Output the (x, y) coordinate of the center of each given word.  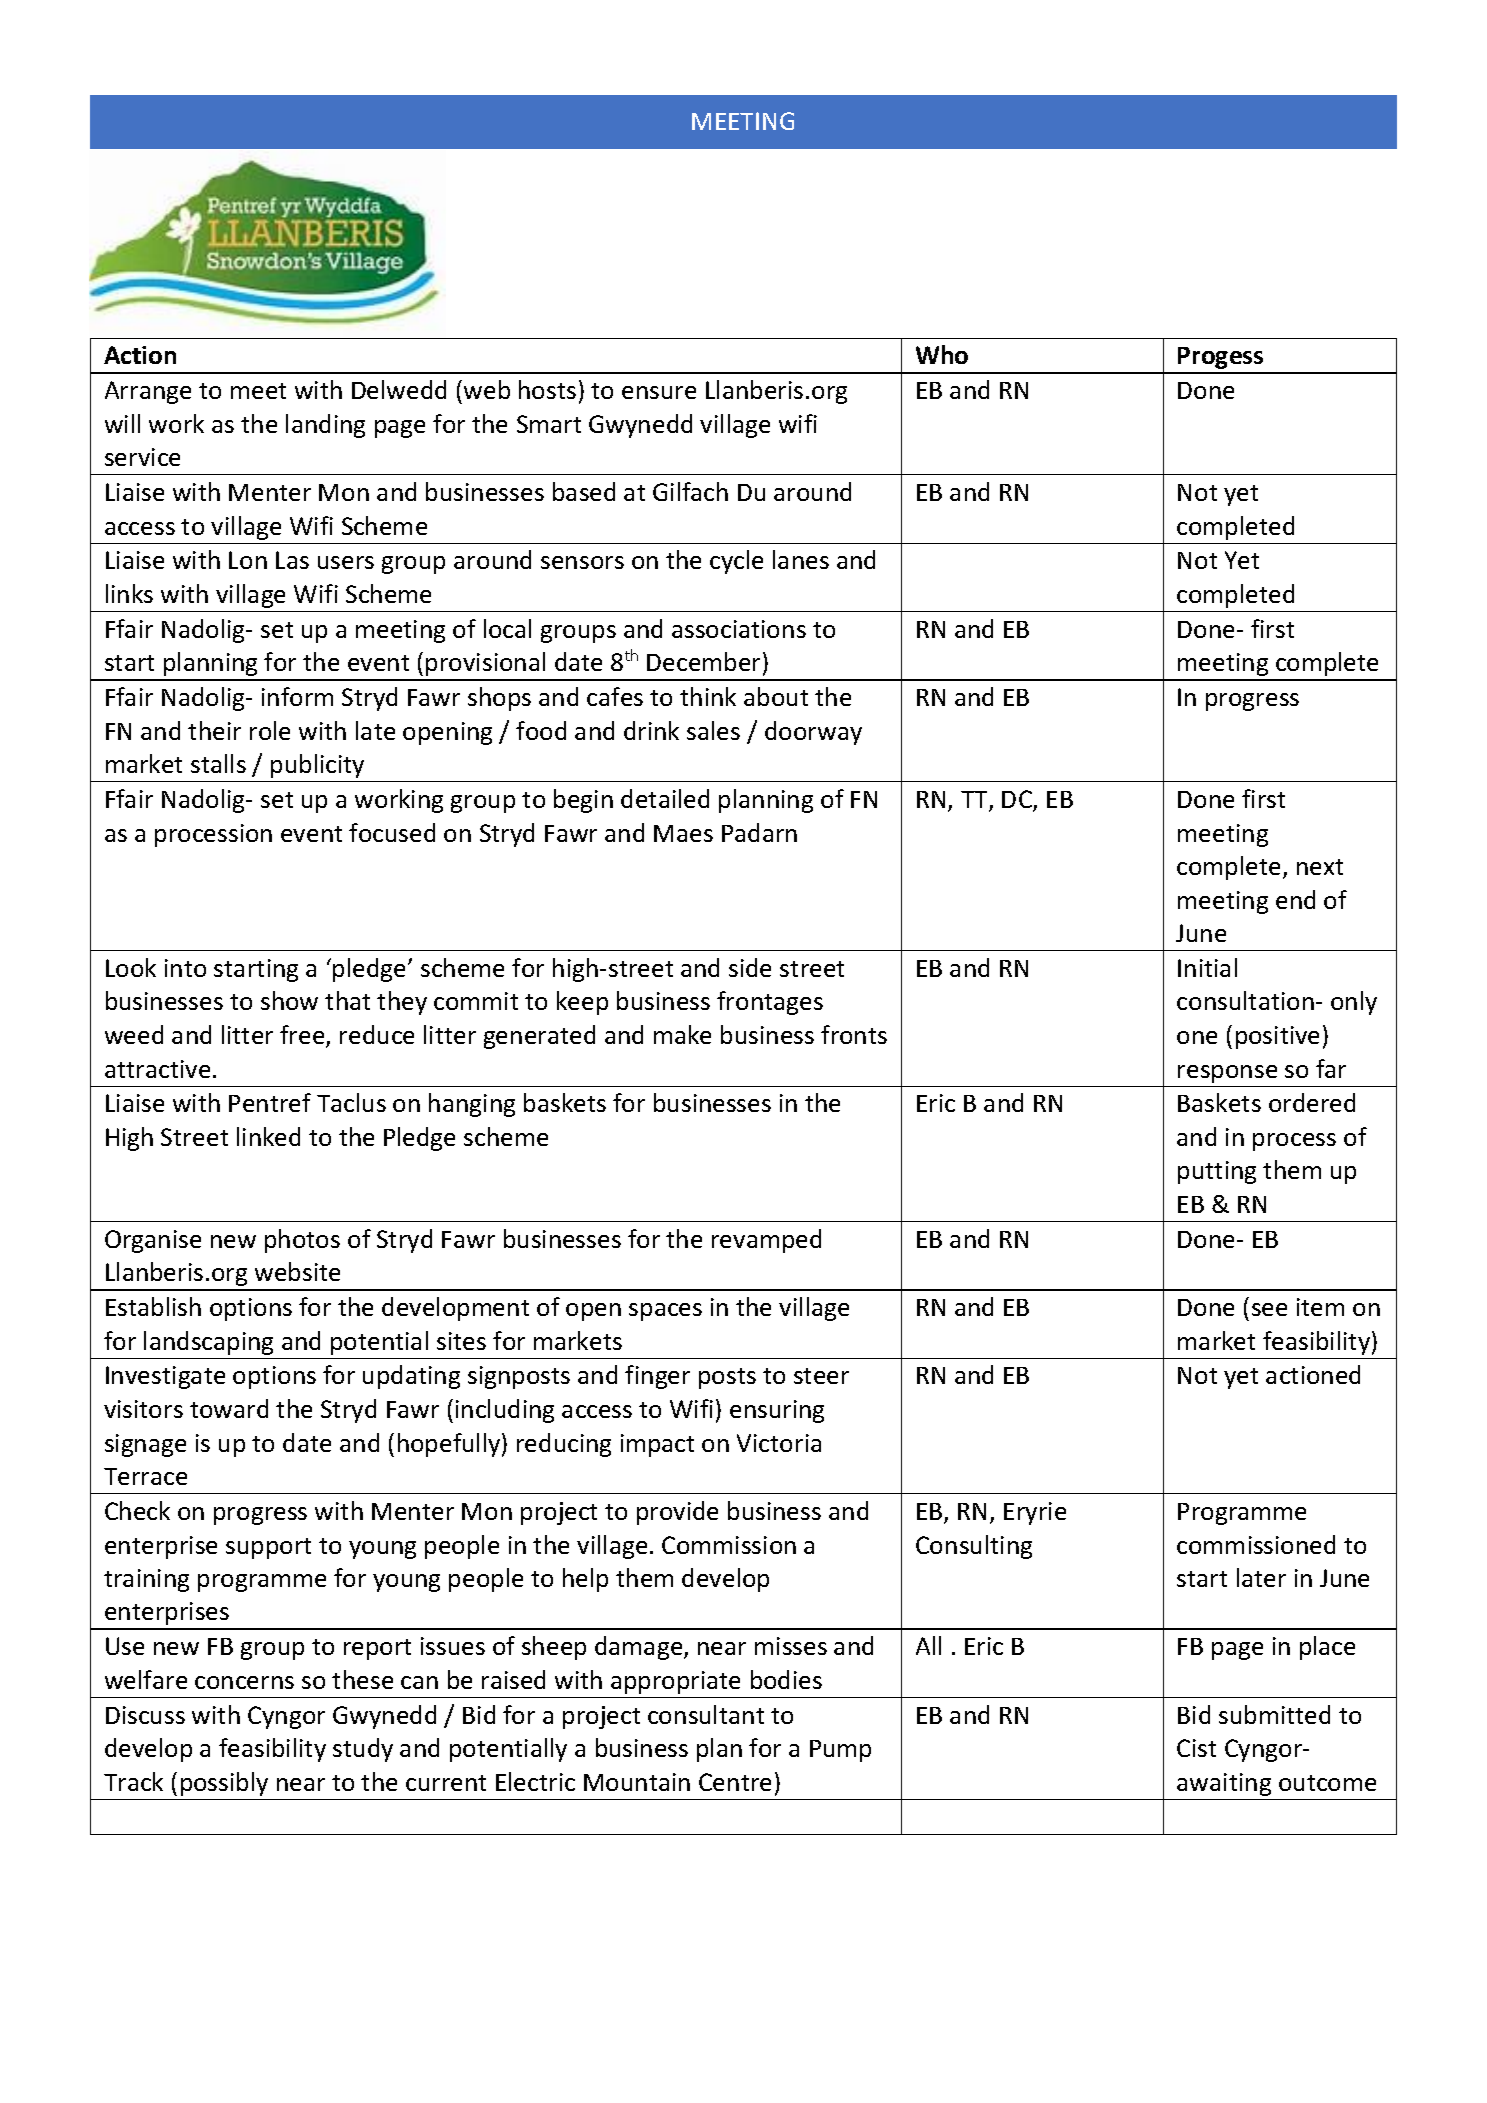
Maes (683, 833)
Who (942, 354)
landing (325, 426)
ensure (659, 392)
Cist (1196, 1748)
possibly (224, 1784)
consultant (706, 1714)
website (297, 1271)
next (1320, 867)
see (1269, 1309)
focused (392, 832)
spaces (665, 1312)
